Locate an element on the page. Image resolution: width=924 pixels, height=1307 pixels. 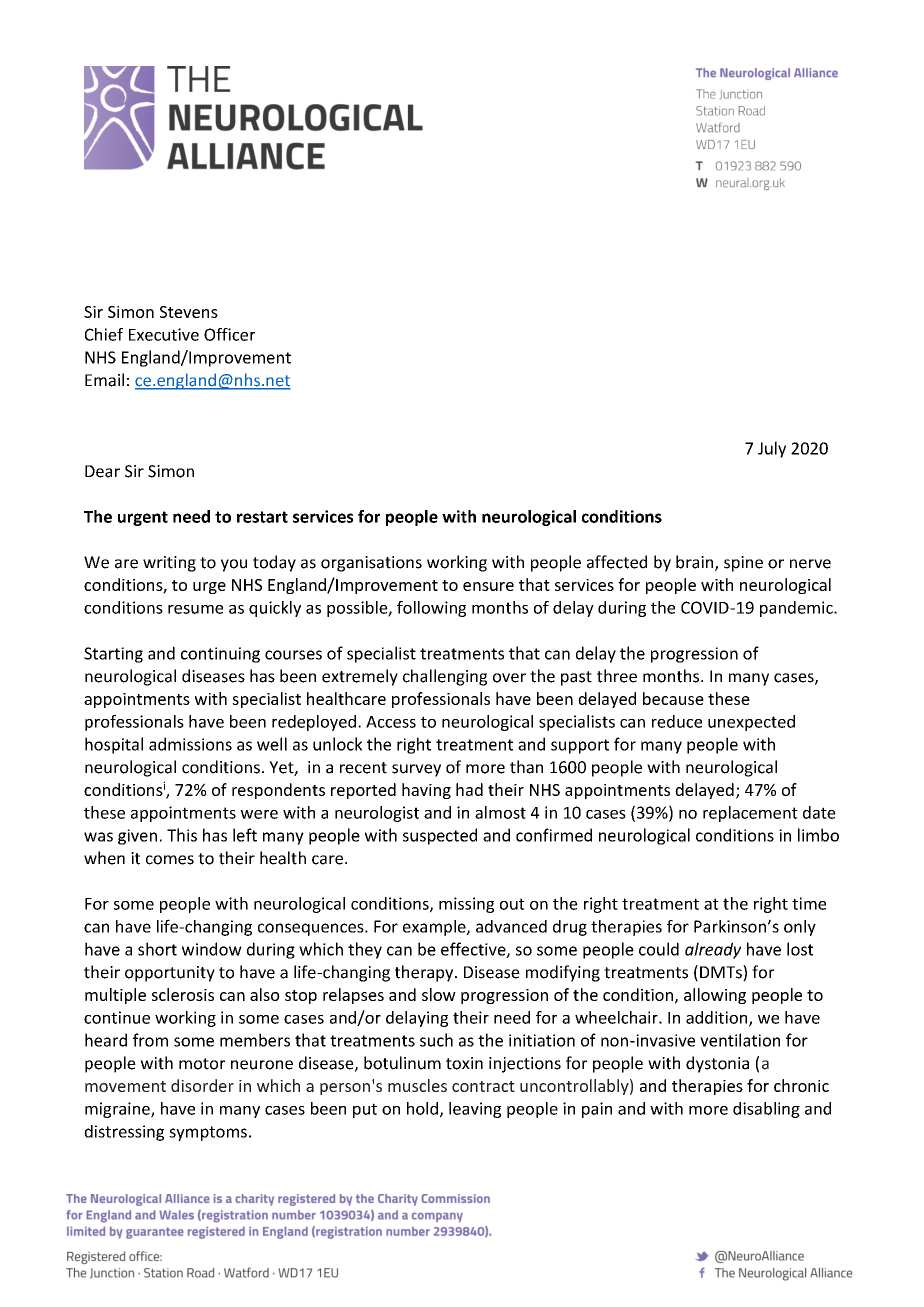
ensure is located at coordinates (488, 586).
